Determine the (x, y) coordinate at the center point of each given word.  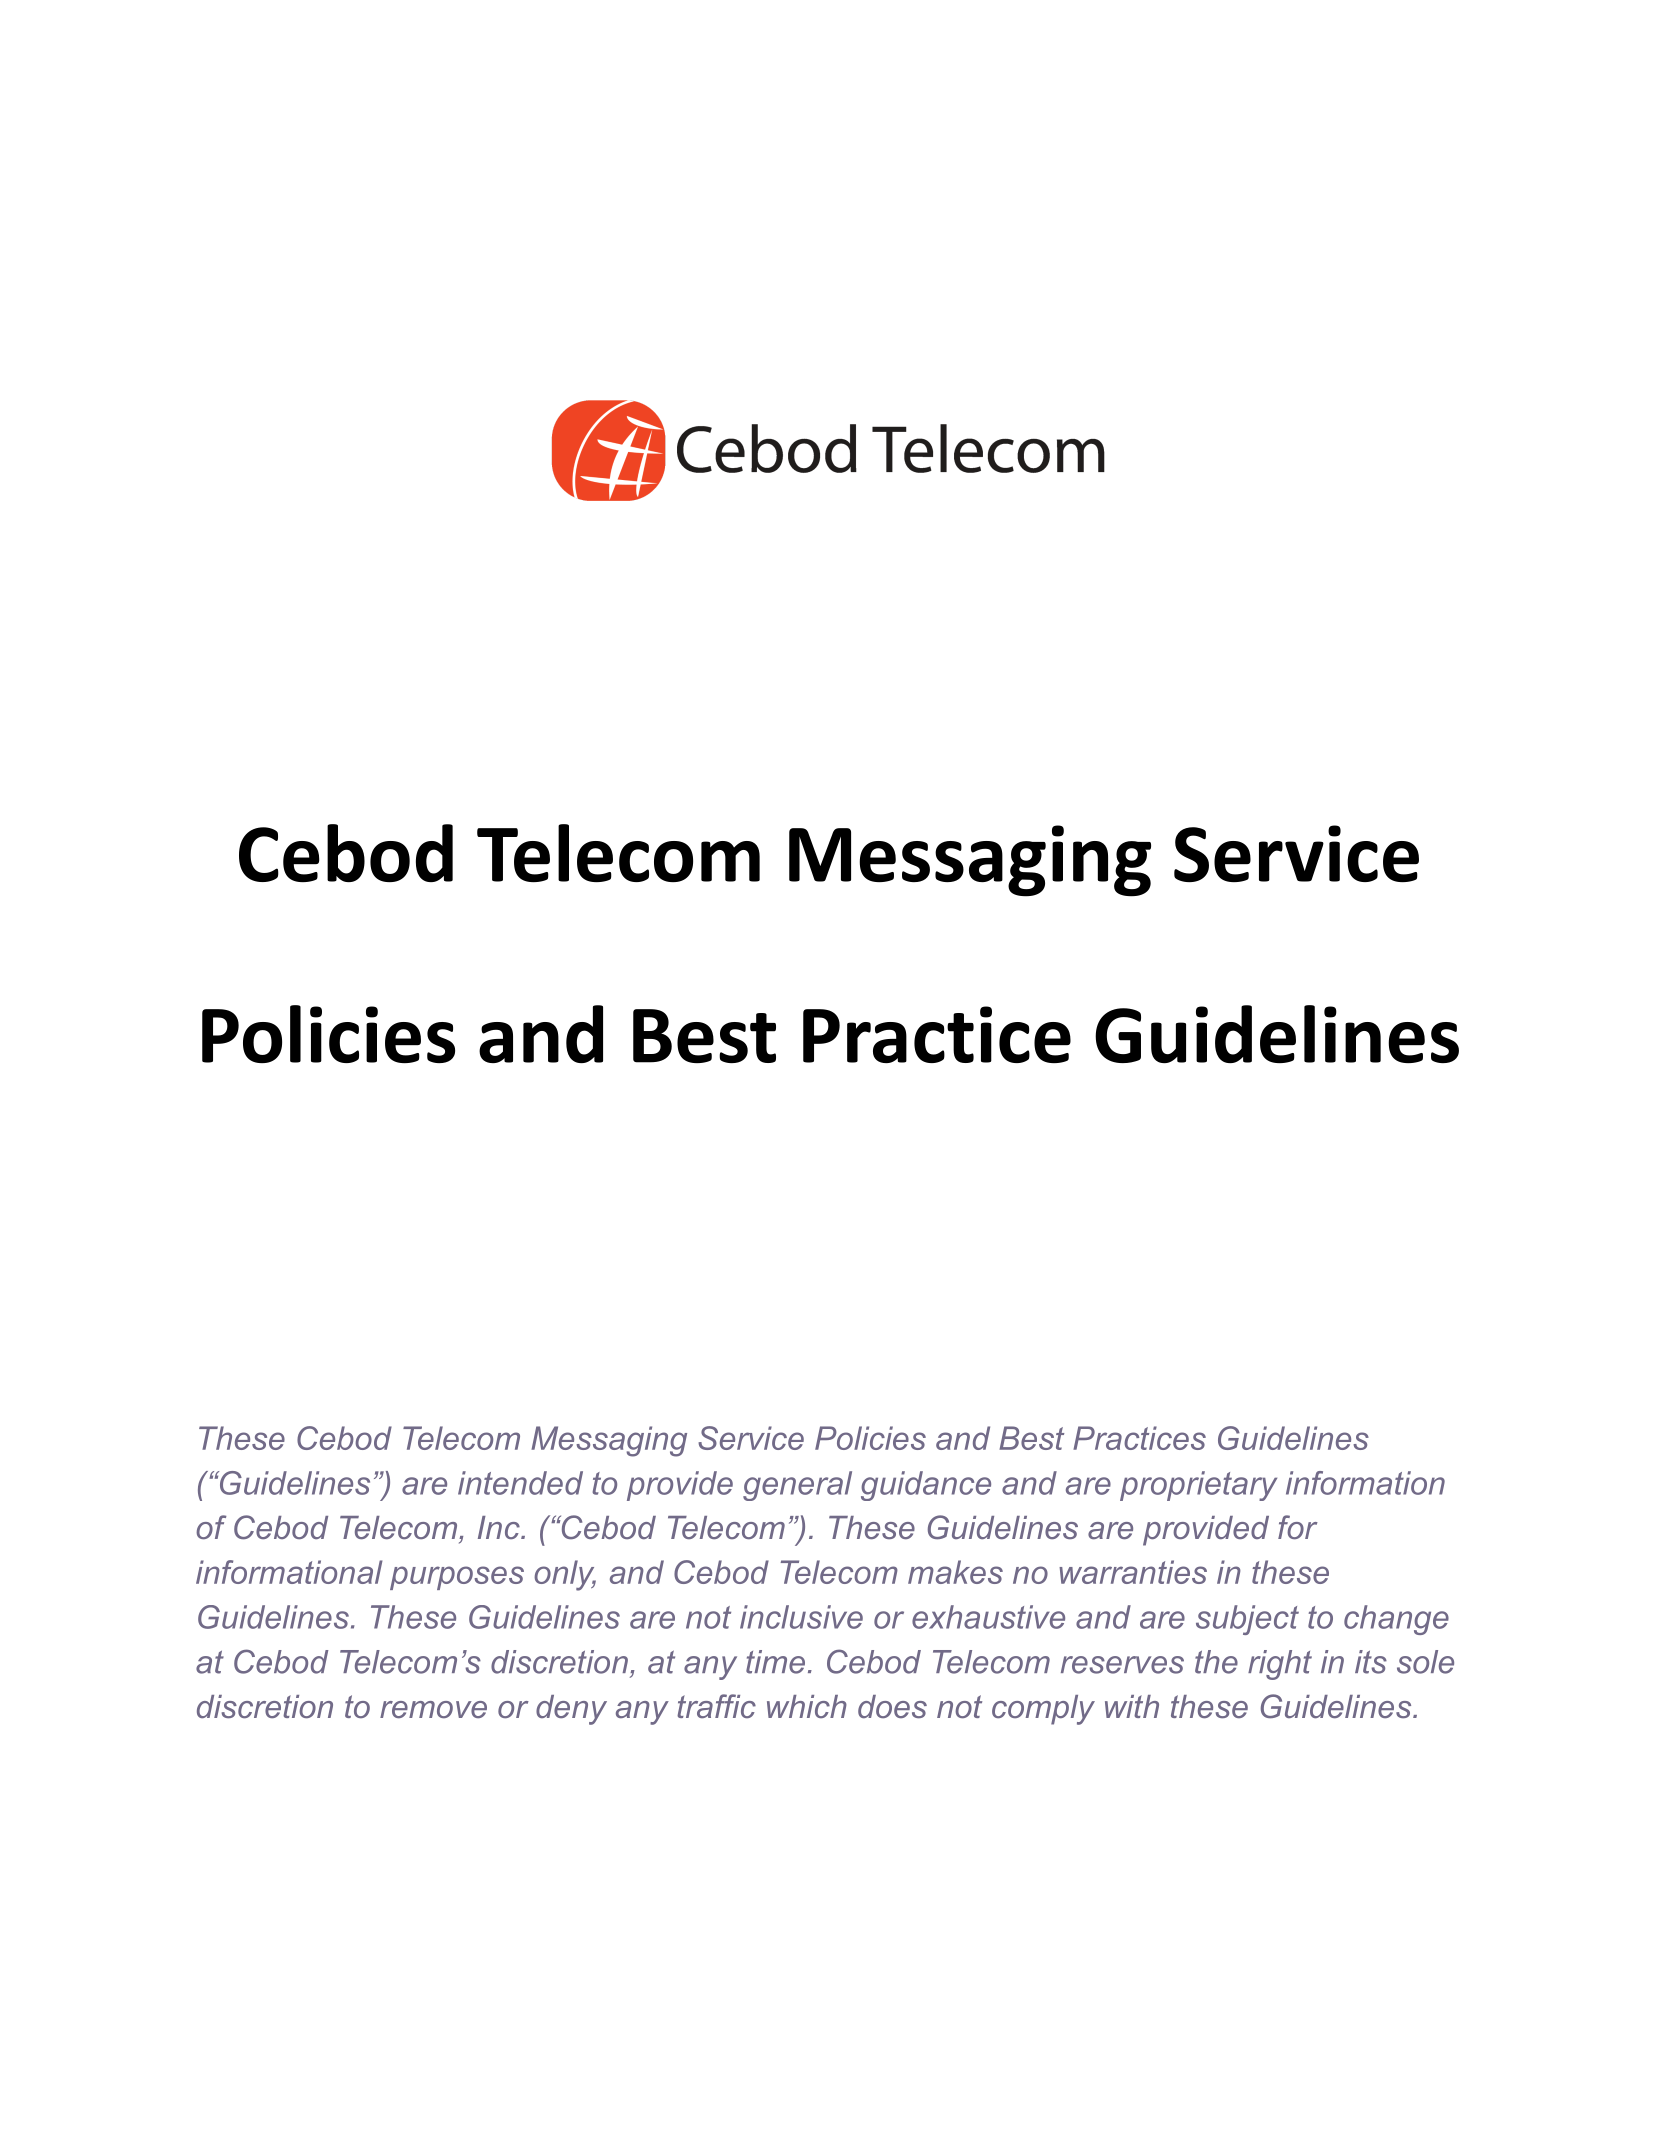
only (565, 1575)
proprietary (1198, 1486)
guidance (926, 1486)
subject (1247, 1620)
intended (520, 1483)
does (892, 1706)
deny (571, 1710)
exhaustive (988, 1617)
